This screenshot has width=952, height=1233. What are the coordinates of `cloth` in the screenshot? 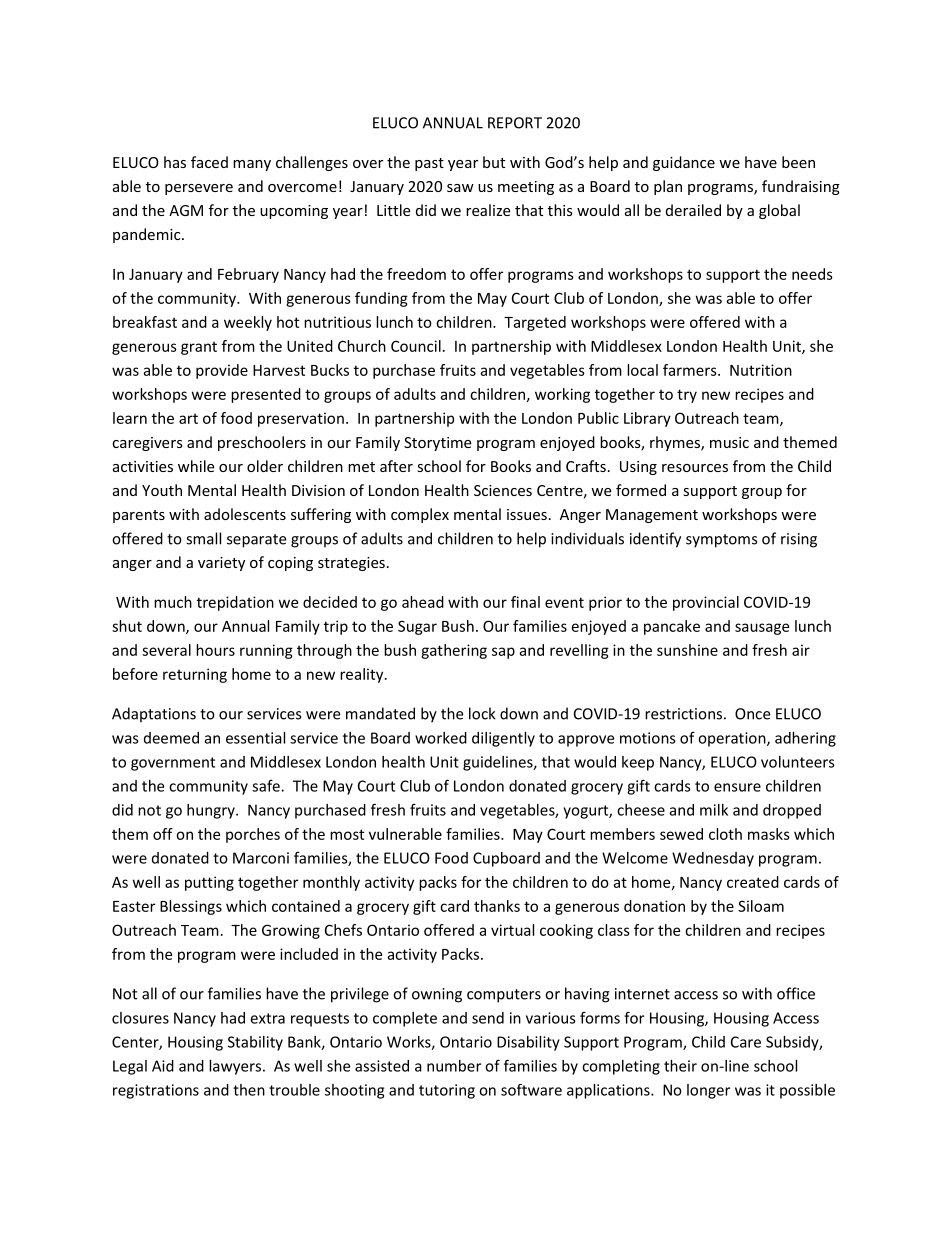 It's located at (725, 834).
